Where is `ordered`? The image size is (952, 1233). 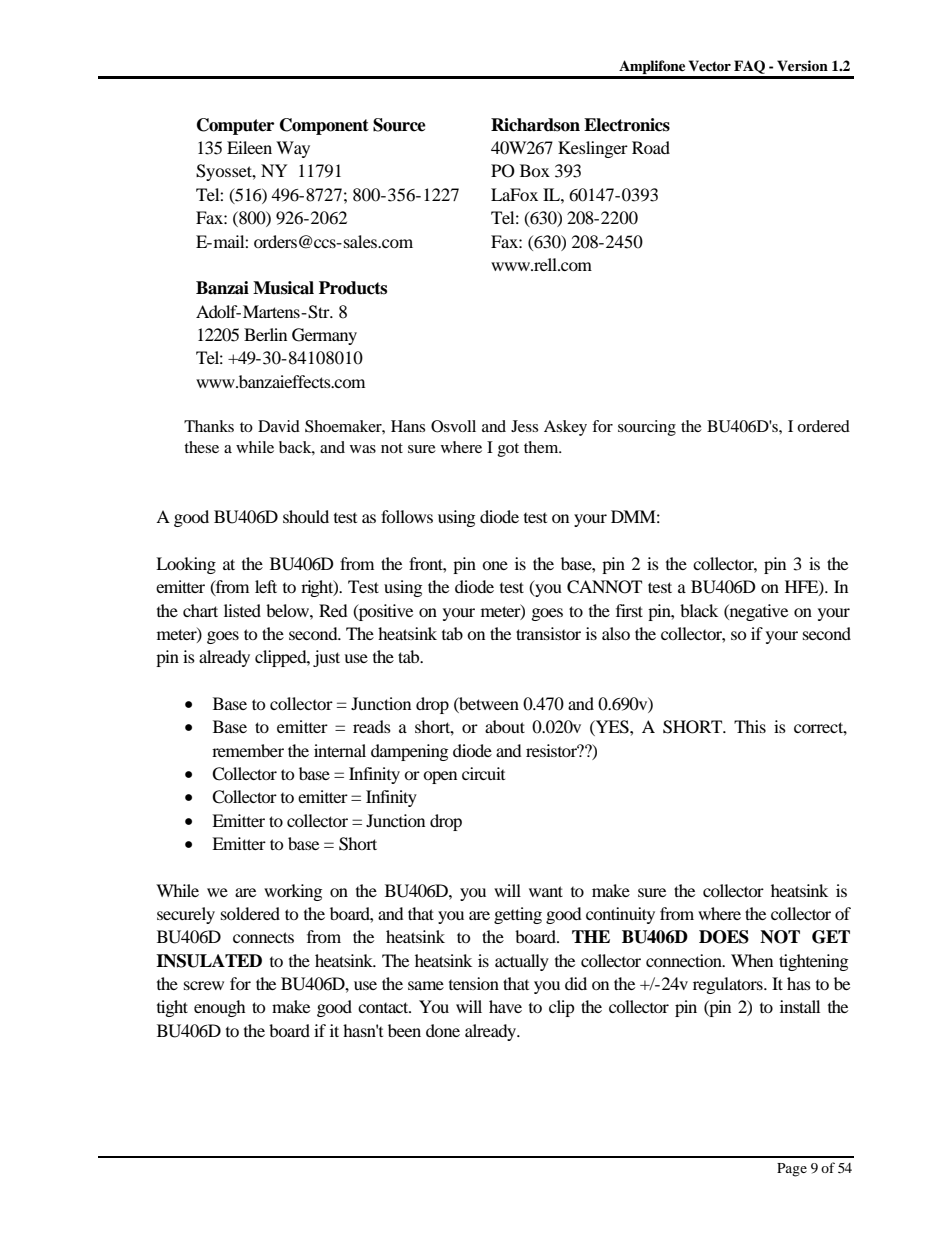 ordered is located at coordinates (823, 426).
